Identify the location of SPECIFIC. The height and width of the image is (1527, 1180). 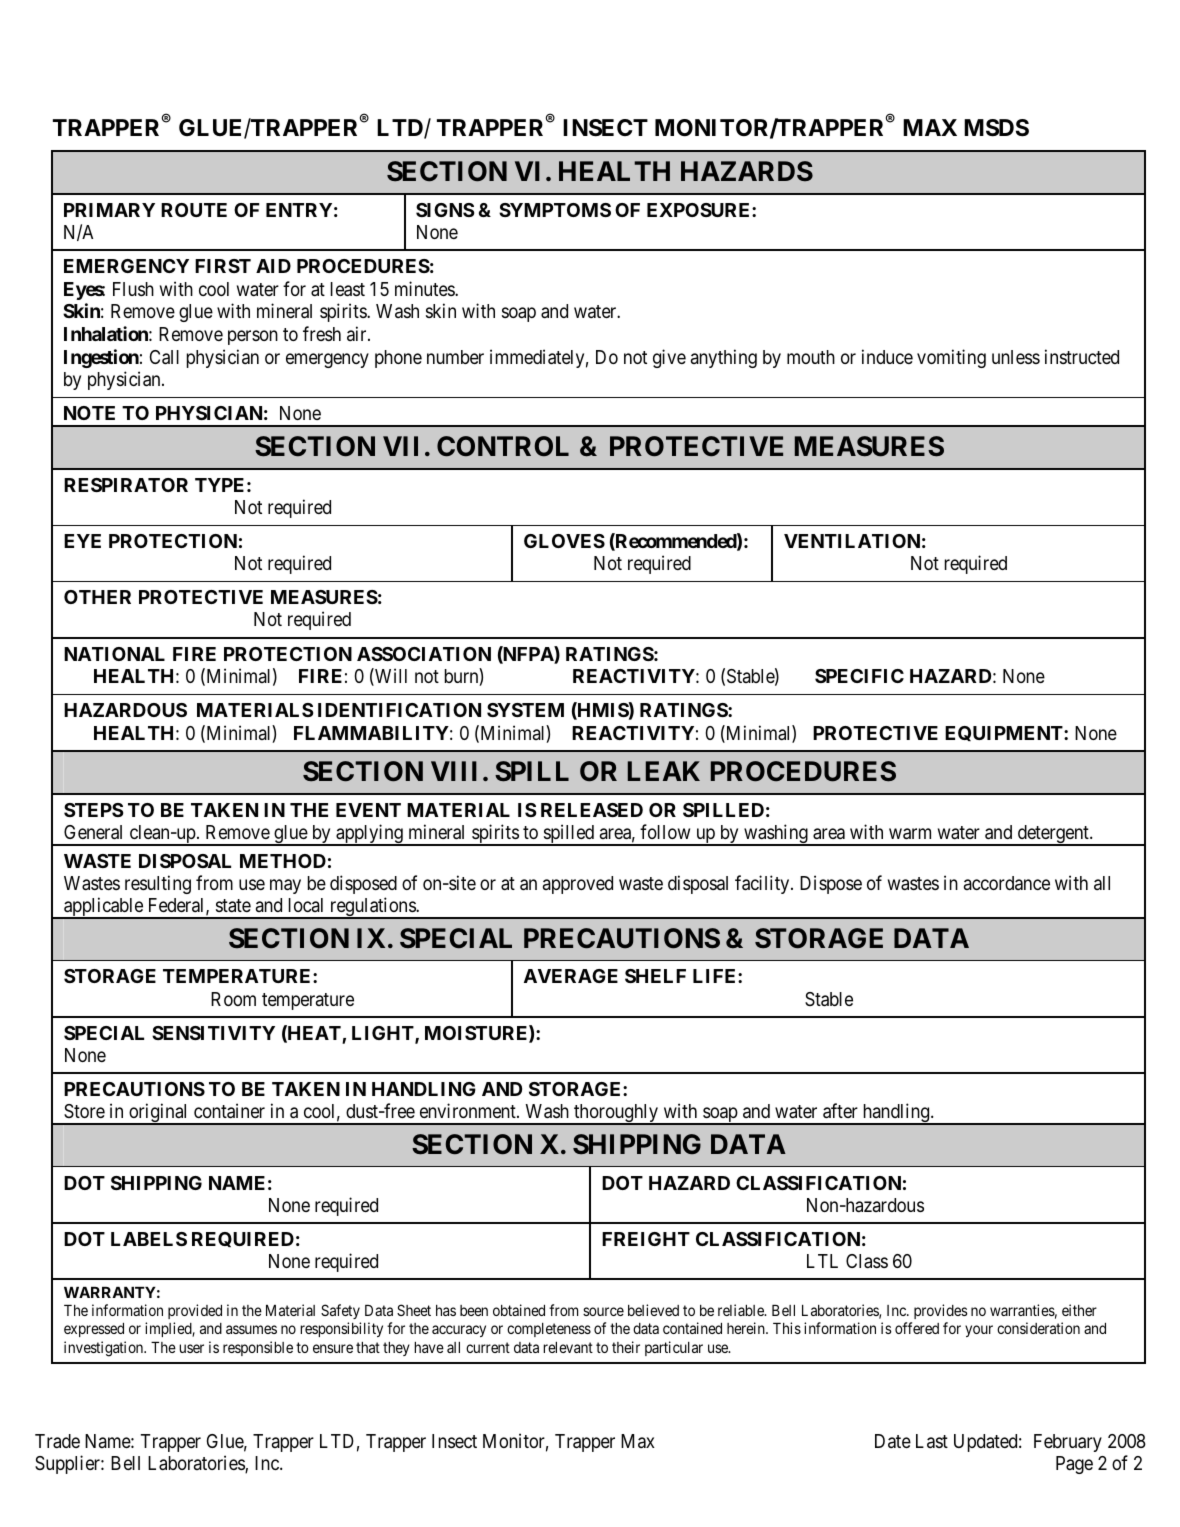
(859, 676).
